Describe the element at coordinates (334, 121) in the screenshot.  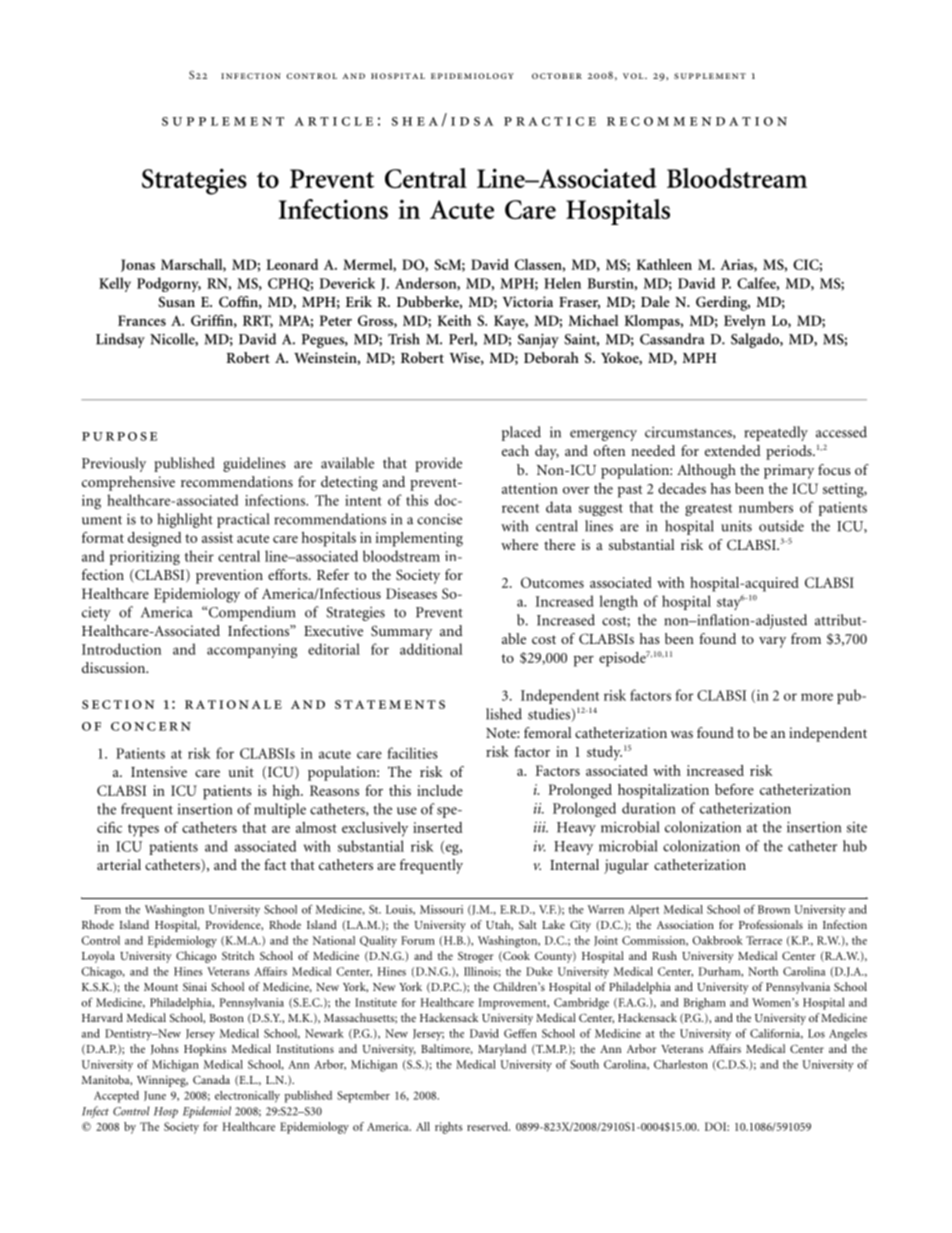
I see `article` at that location.
